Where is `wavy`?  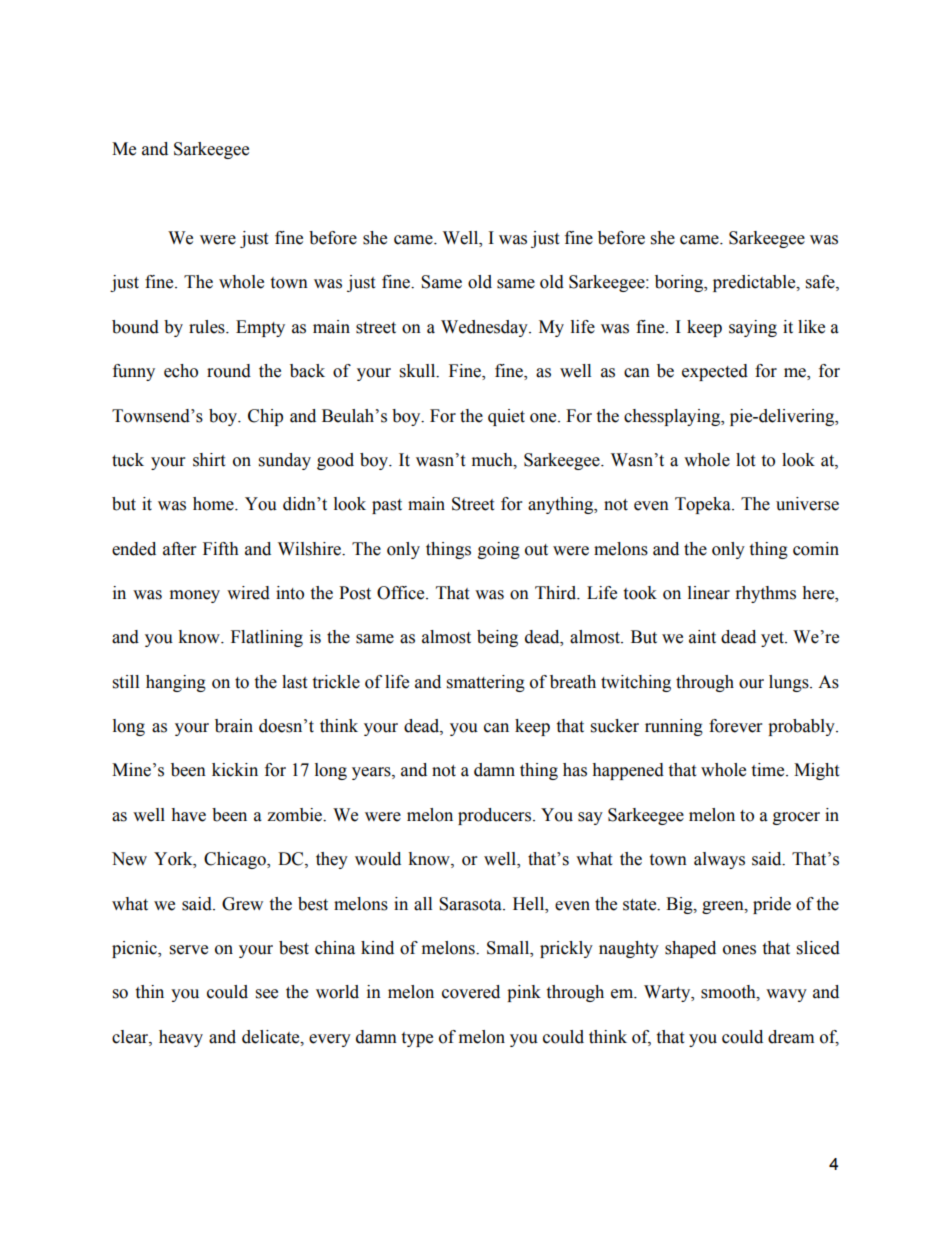 wavy is located at coordinates (786, 995).
